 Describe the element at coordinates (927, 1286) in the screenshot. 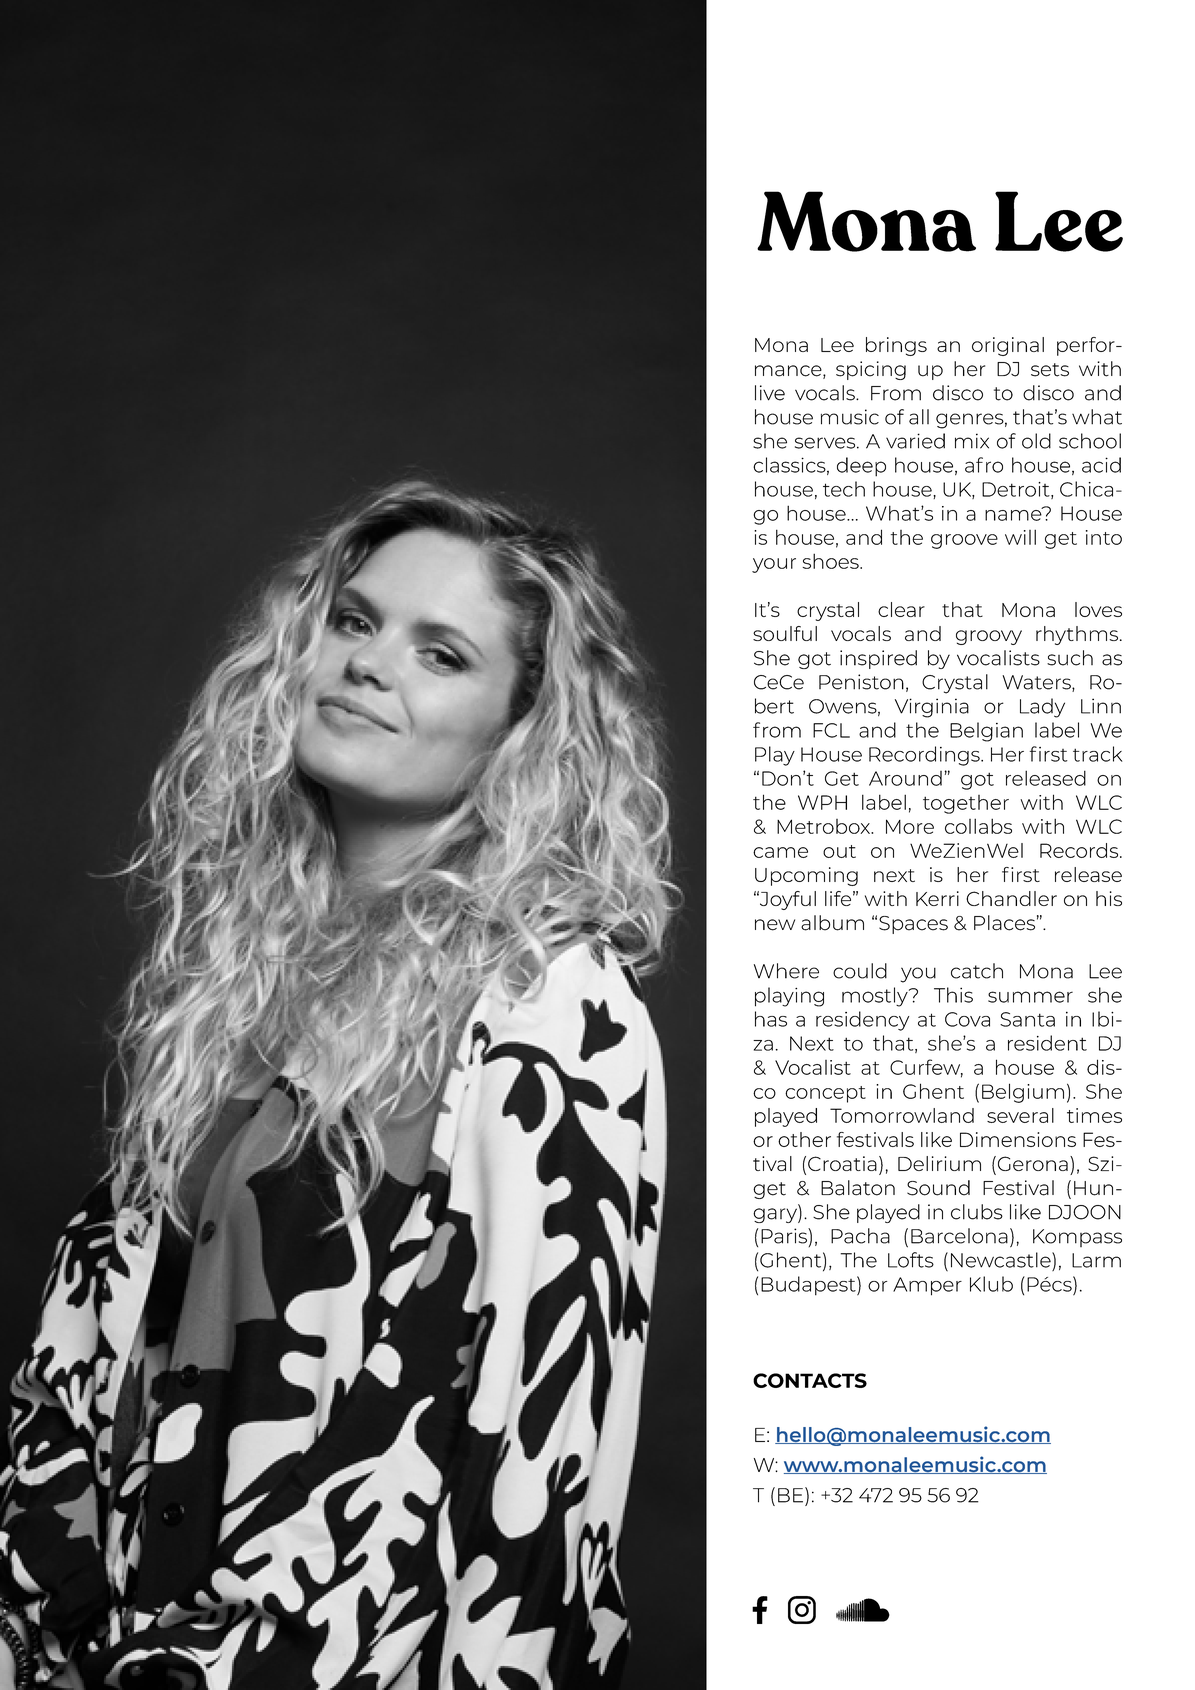

I see `Amper` at that location.
